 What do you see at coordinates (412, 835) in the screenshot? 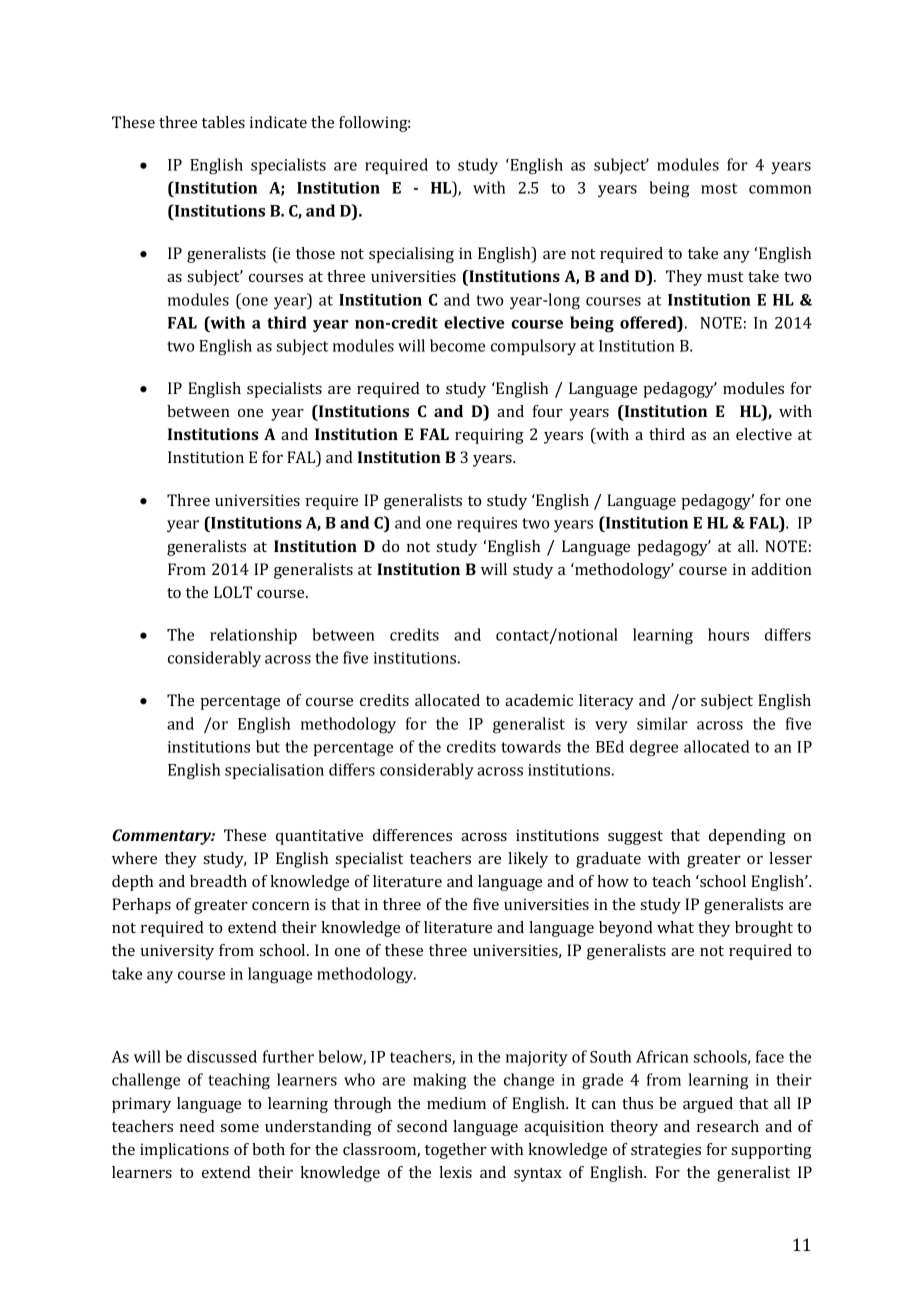
I see `differences` at bounding box center [412, 835].
